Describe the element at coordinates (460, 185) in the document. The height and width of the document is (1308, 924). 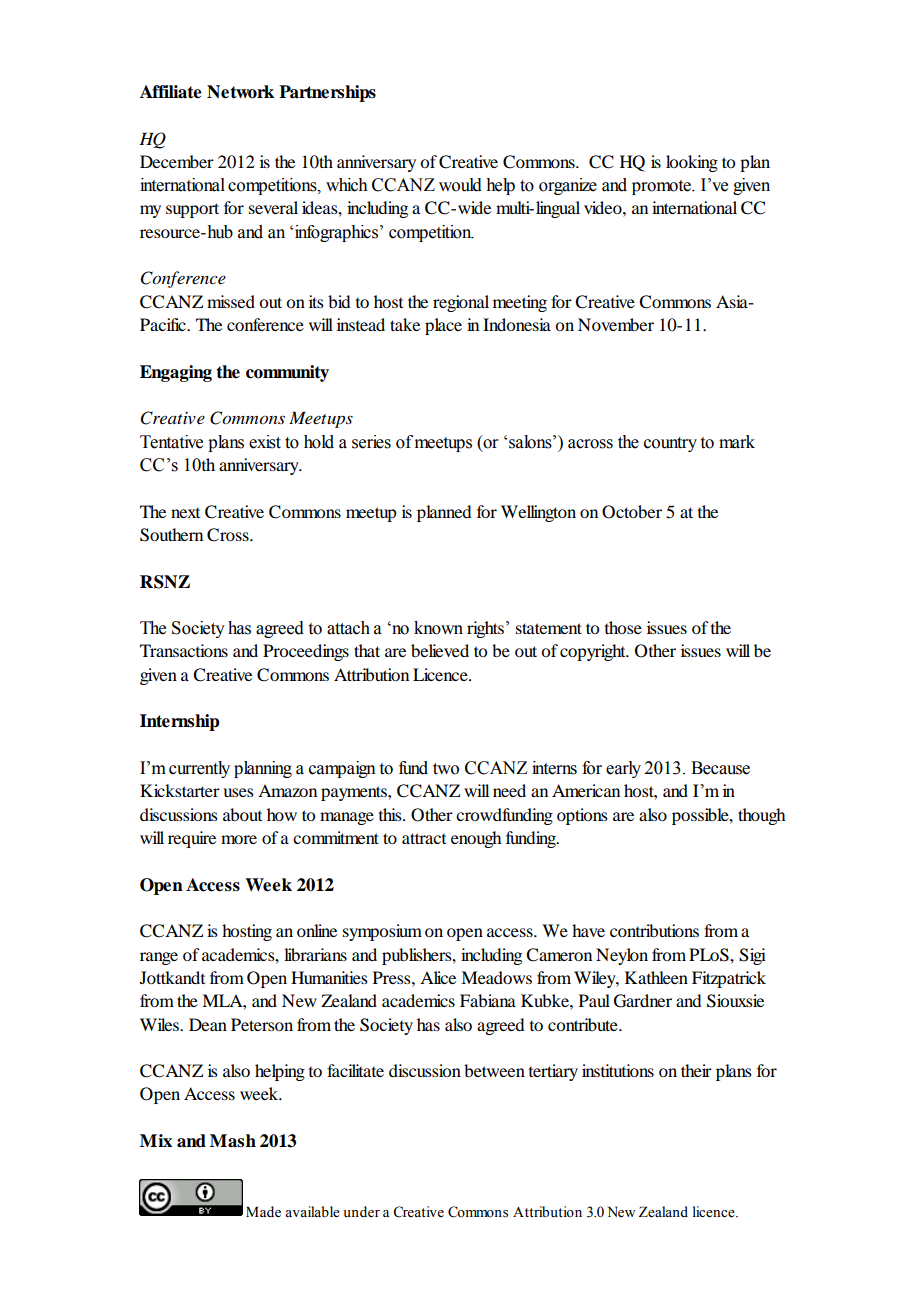
I see `would` at that location.
